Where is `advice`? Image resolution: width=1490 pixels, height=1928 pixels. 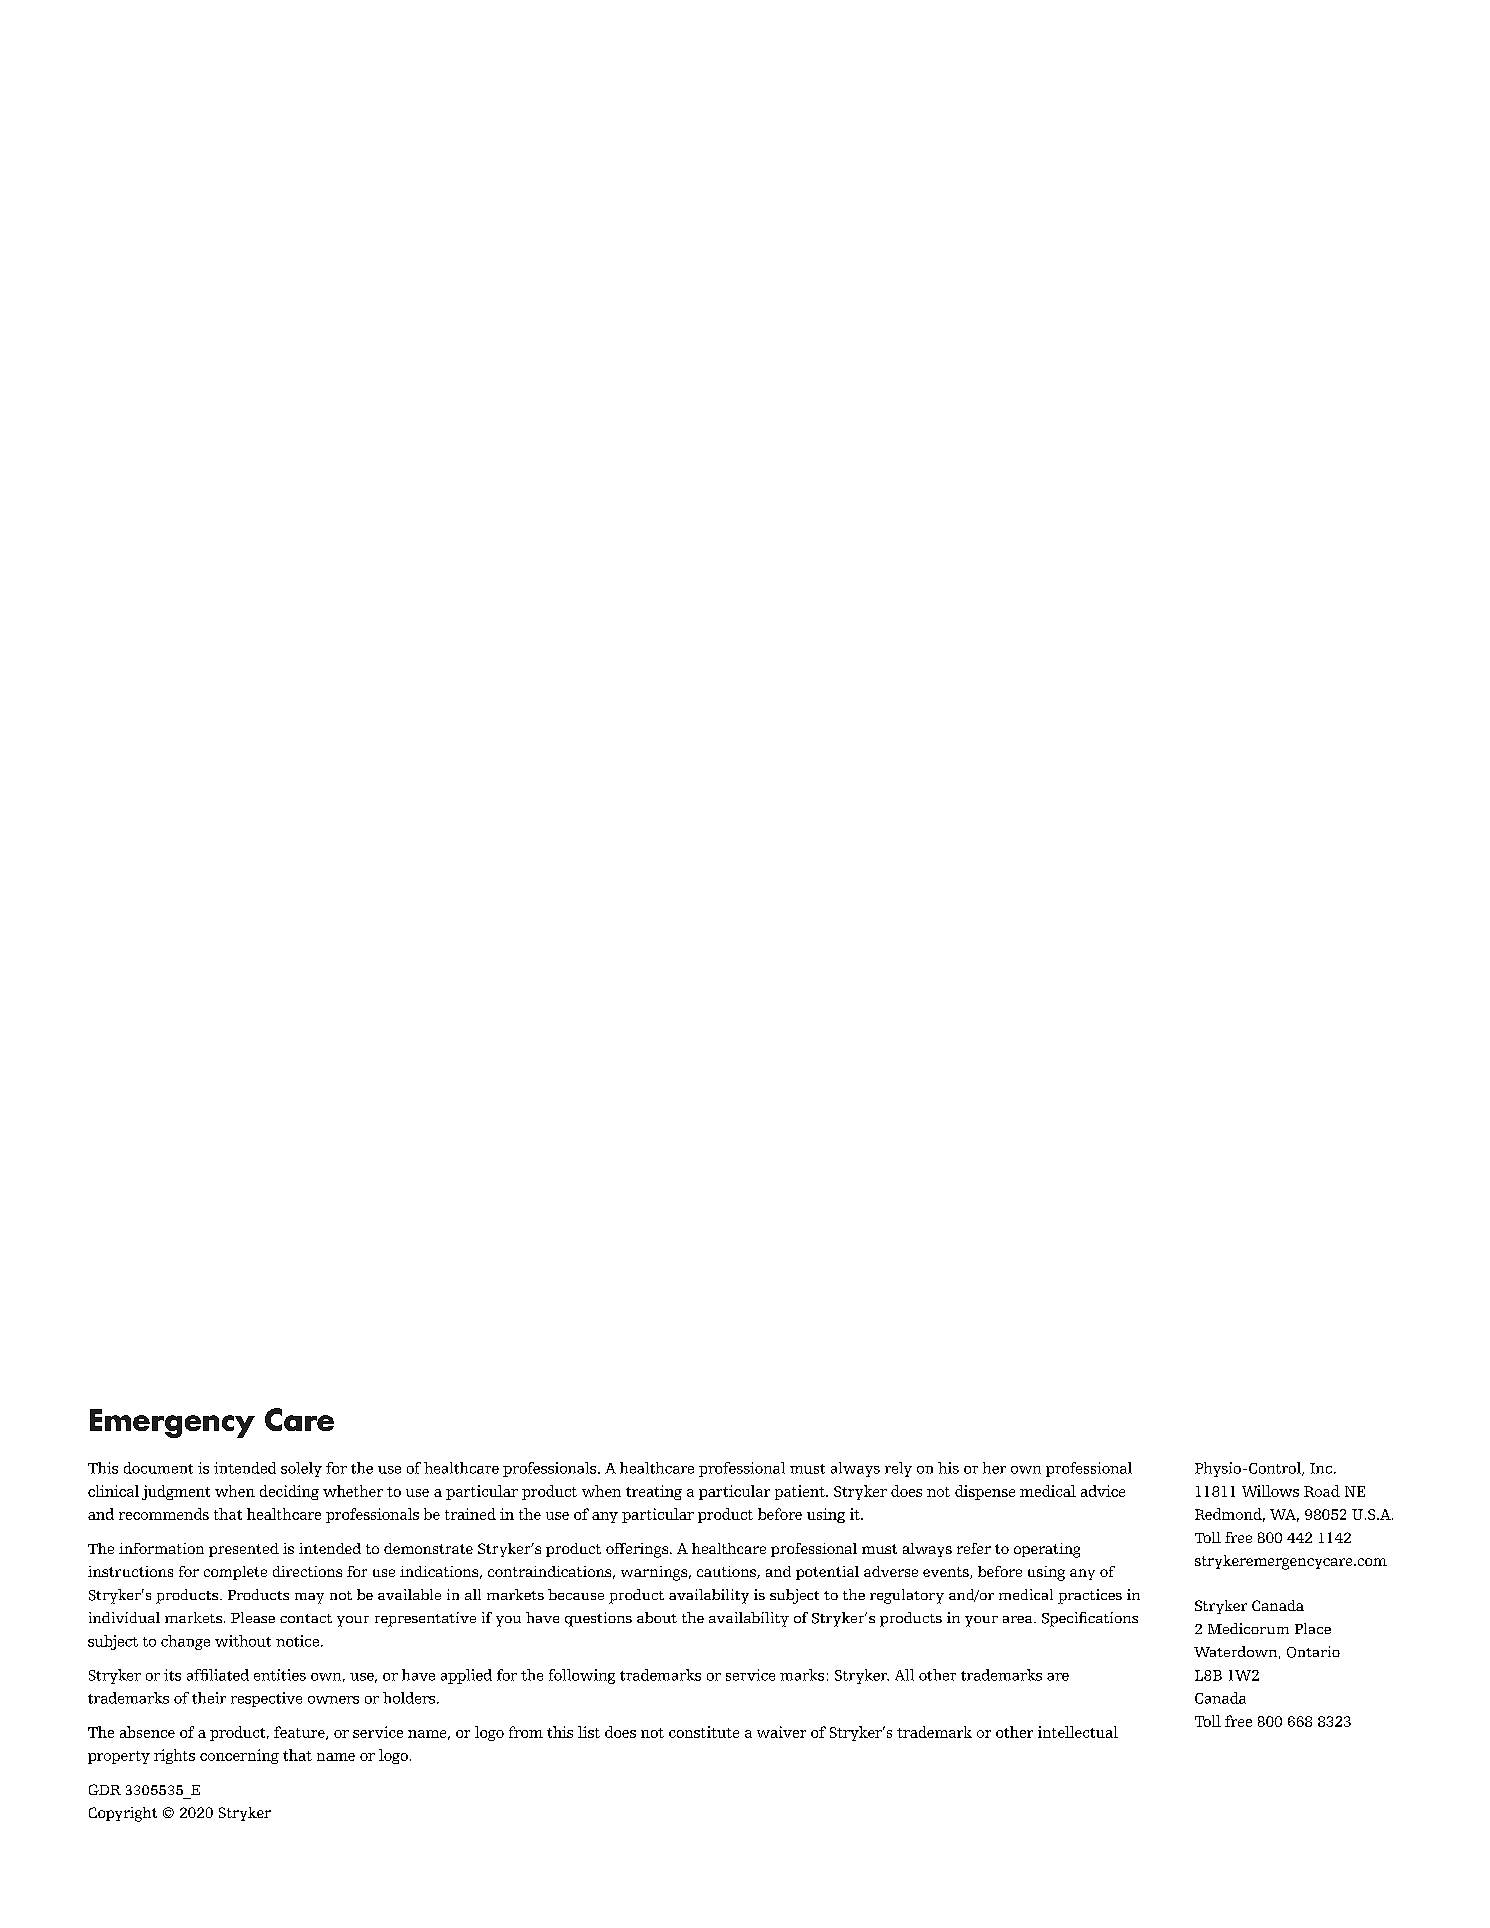 advice is located at coordinates (1103, 1491).
